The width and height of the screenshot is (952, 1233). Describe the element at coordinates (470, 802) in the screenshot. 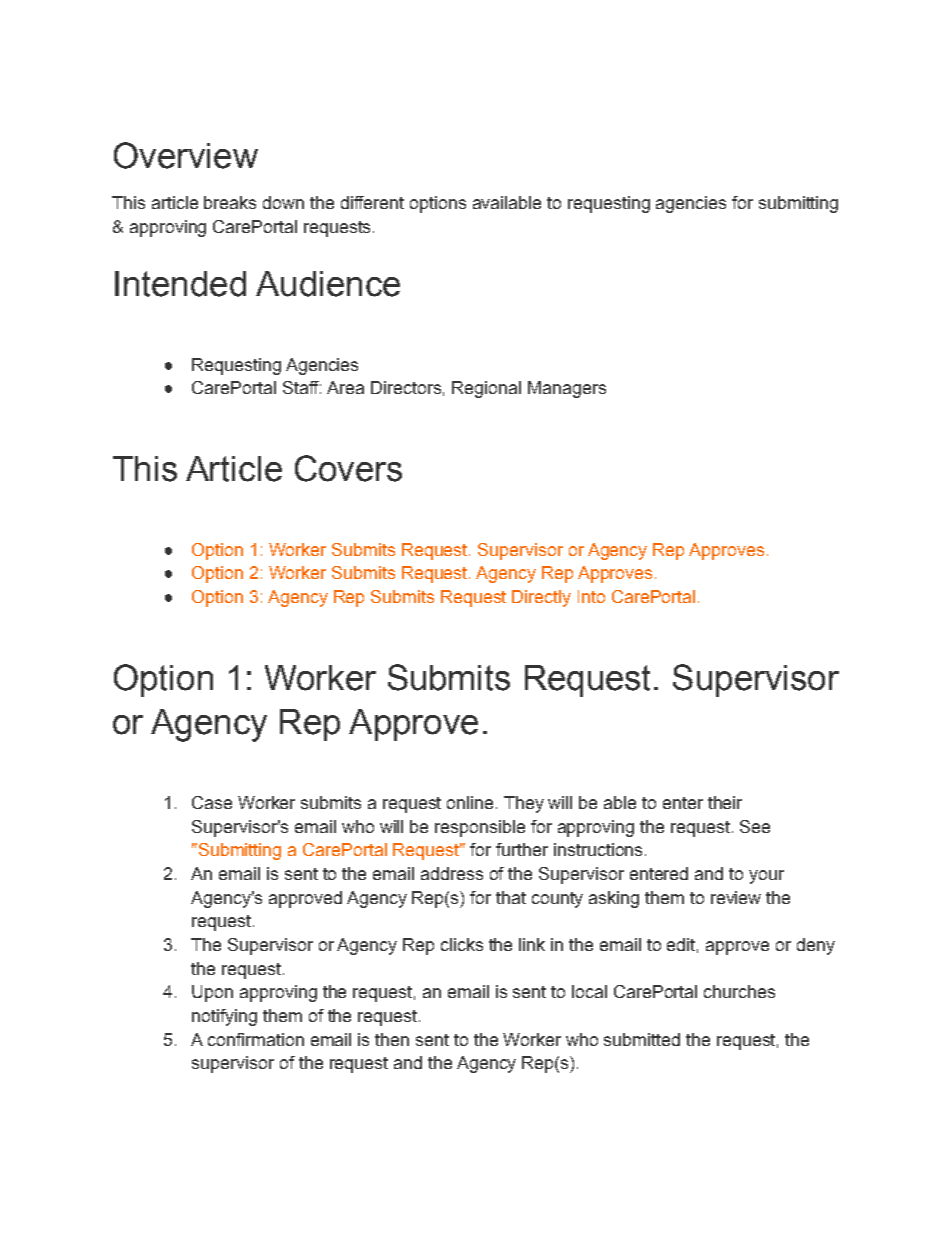

I see `online` at that location.
